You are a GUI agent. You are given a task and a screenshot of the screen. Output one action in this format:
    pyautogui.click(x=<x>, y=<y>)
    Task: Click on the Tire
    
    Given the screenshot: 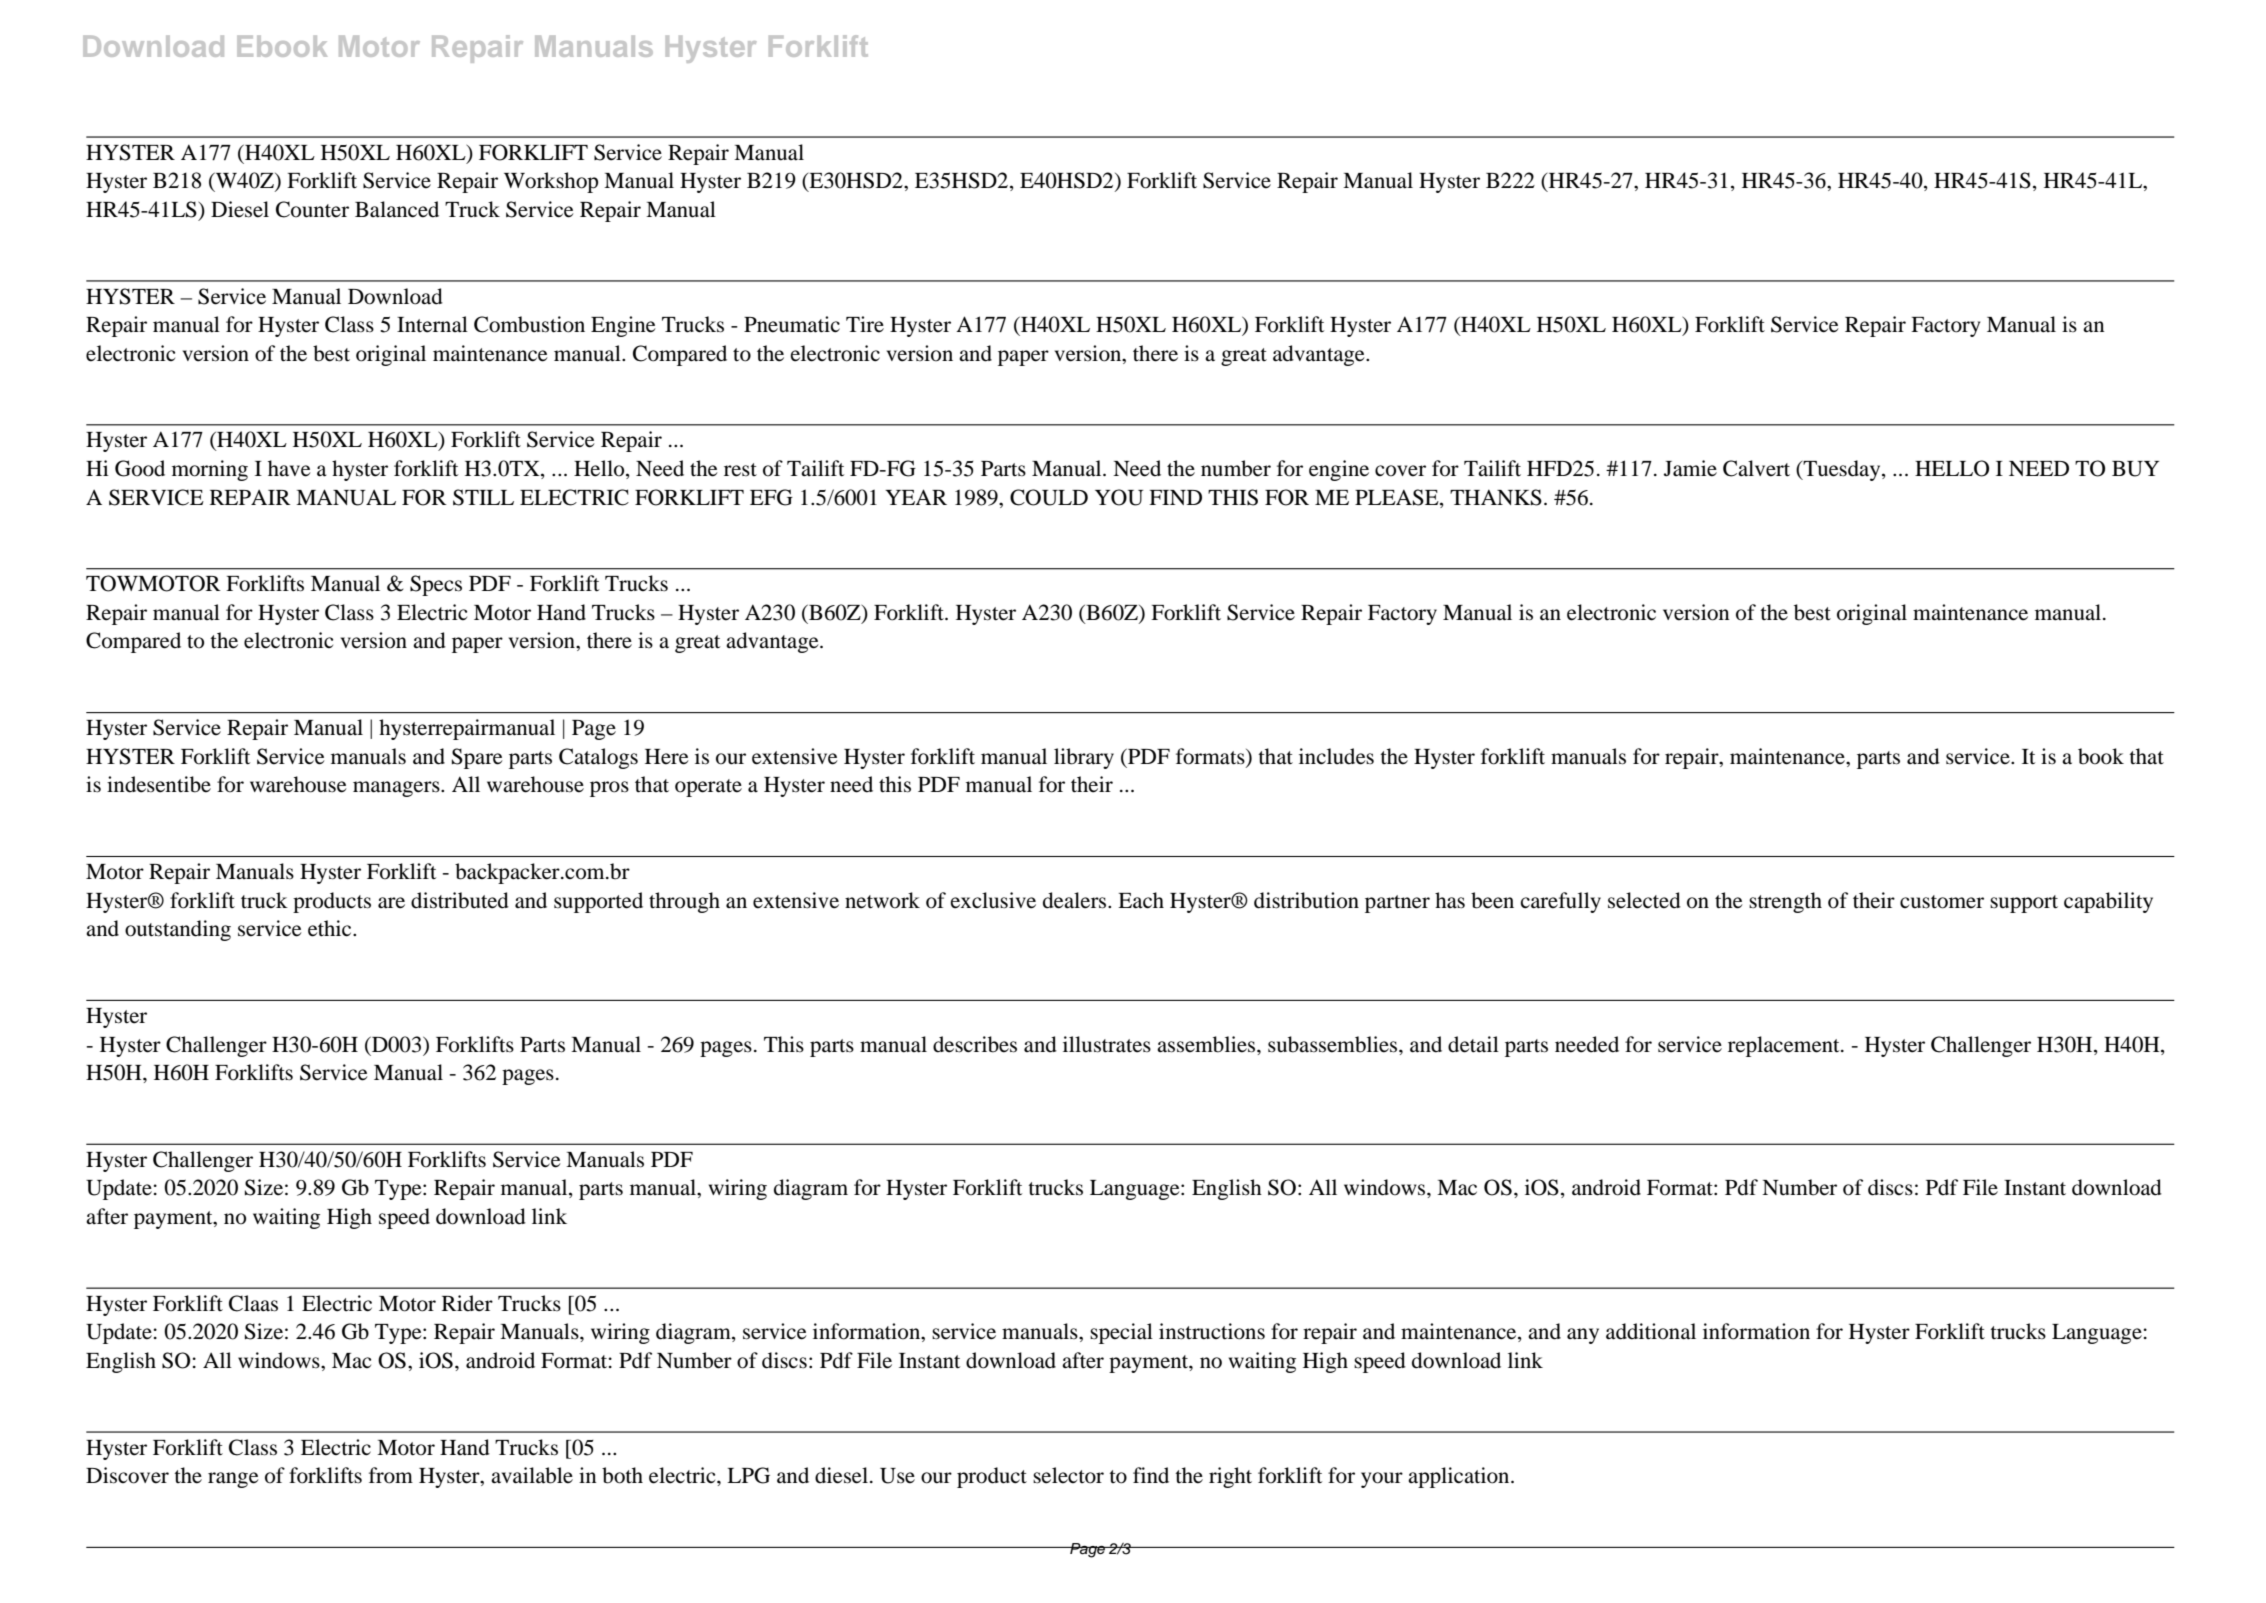 What is the action you would take?
    pyautogui.click(x=865, y=324)
